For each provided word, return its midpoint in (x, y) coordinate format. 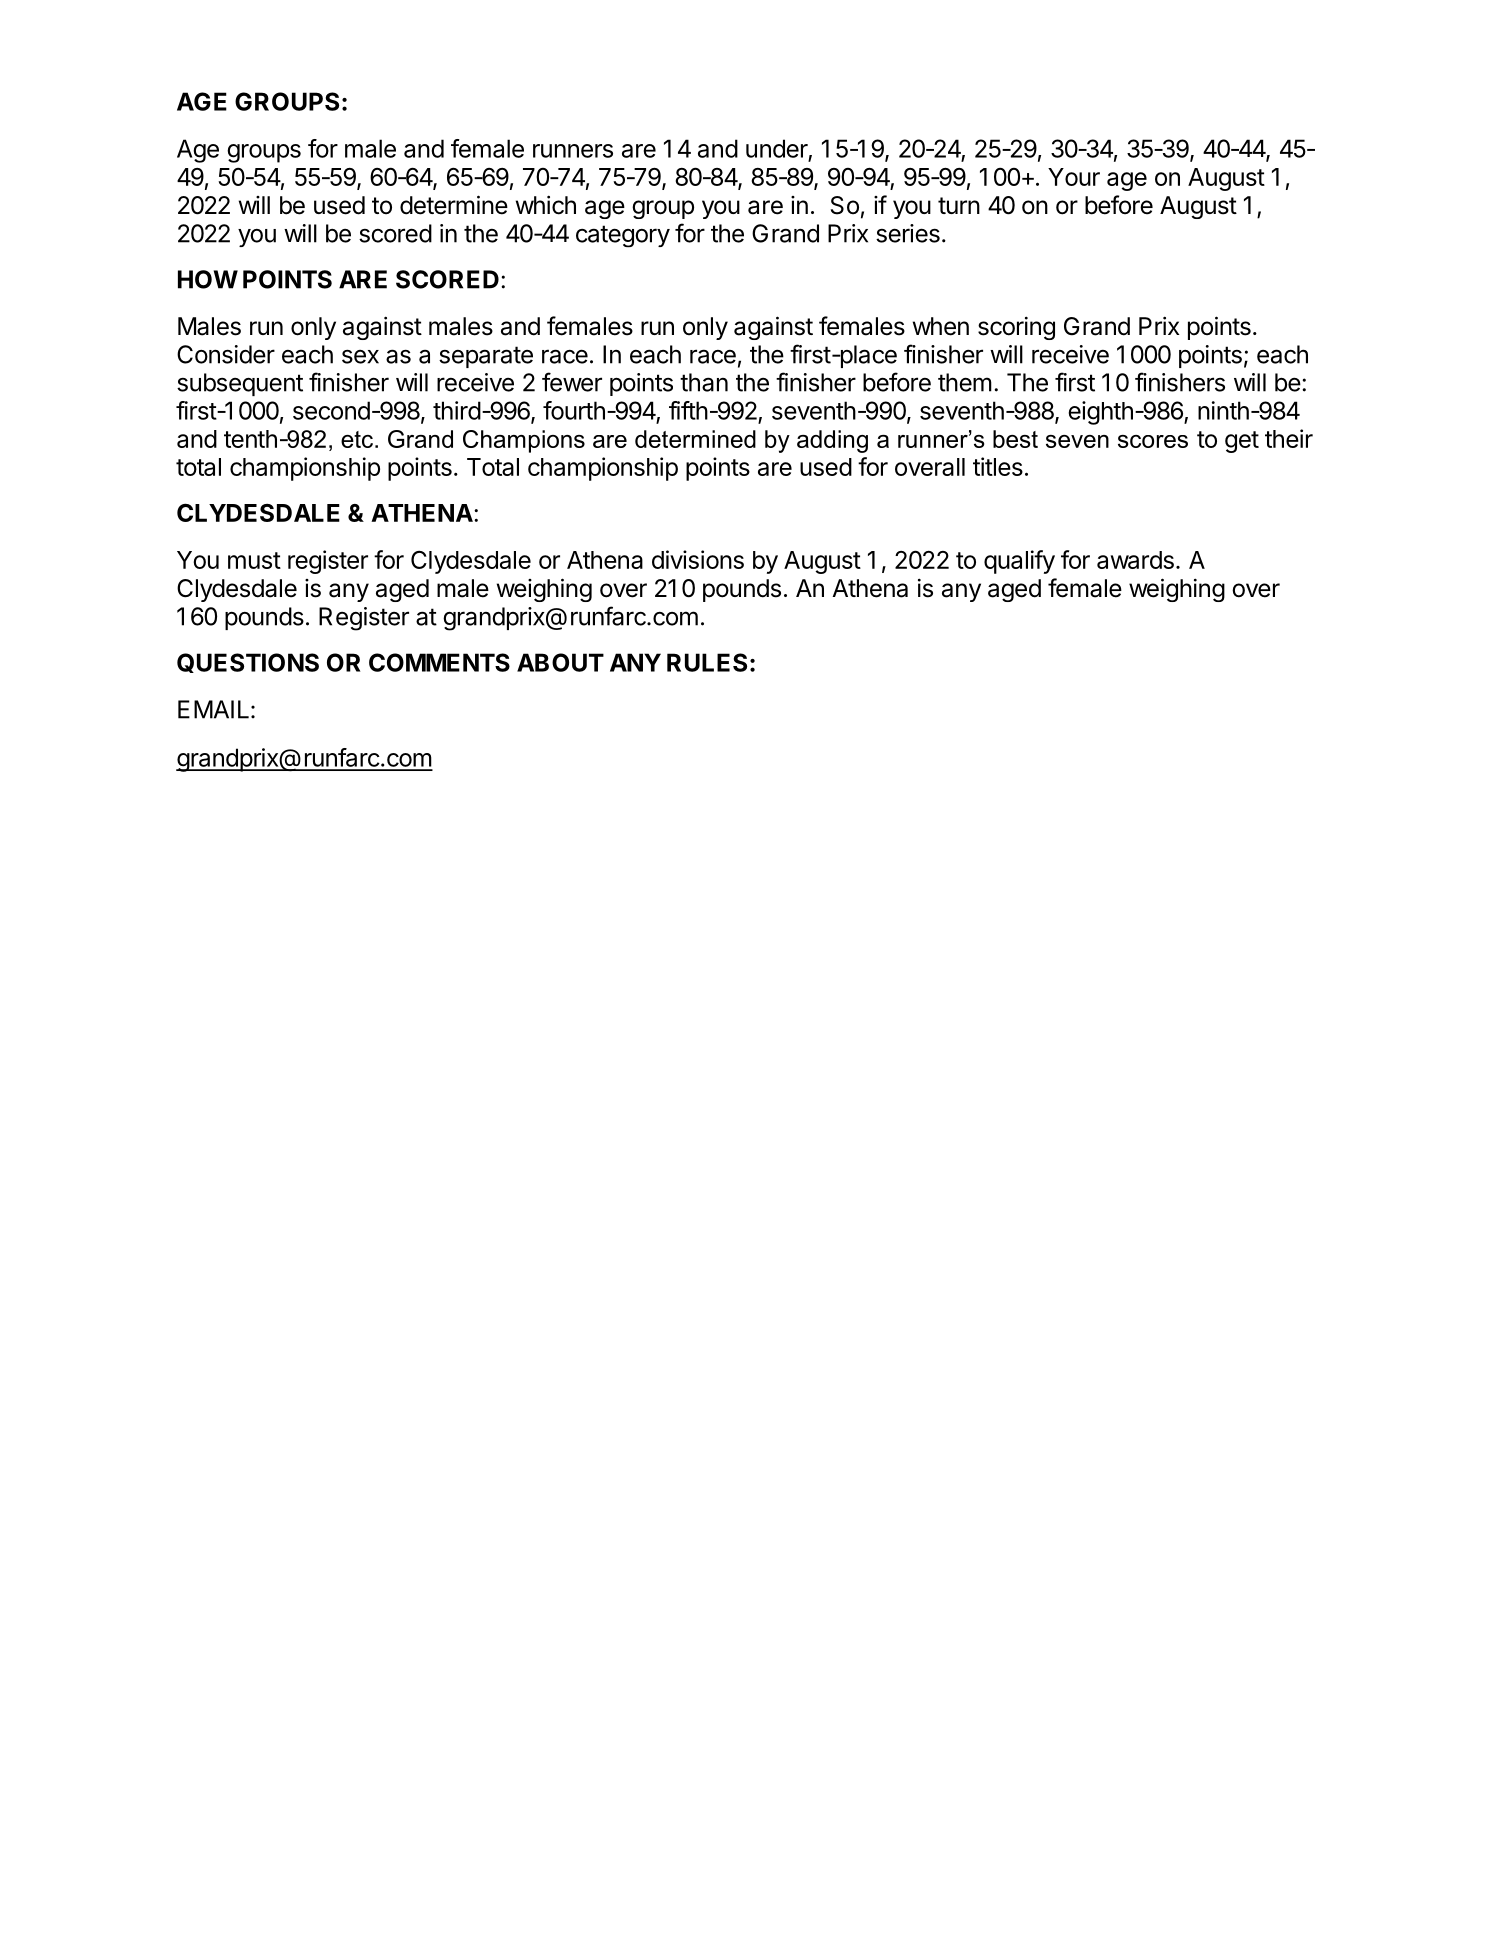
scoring (1016, 328)
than (704, 382)
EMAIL (213, 709)
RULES (707, 662)
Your (1074, 177)
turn (959, 205)
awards (1135, 560)
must (254, 560)
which (546, 205)
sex (360, 356)
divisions (698, 559)
